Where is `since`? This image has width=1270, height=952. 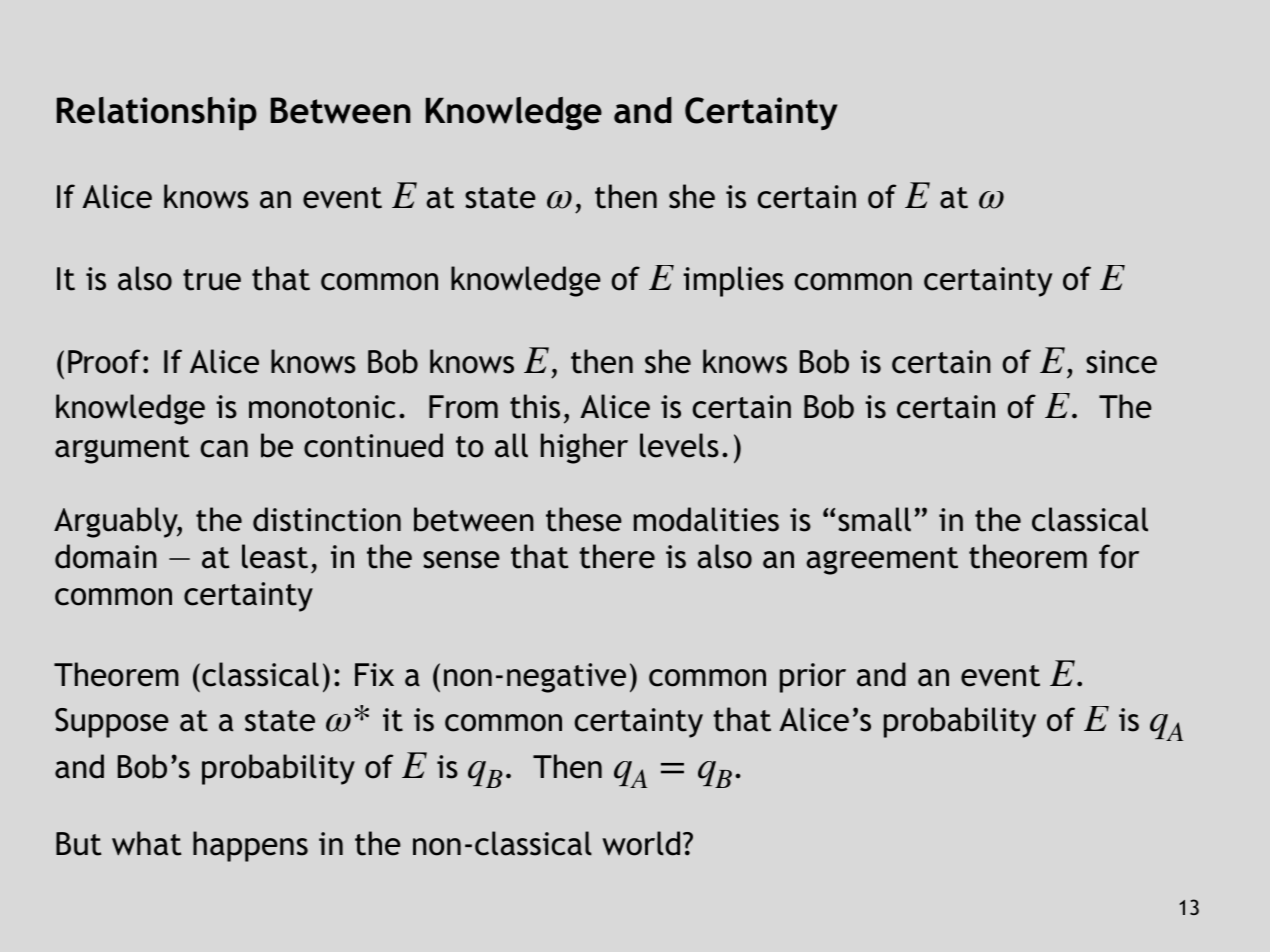 since is located at coordinates (1121, 362).
